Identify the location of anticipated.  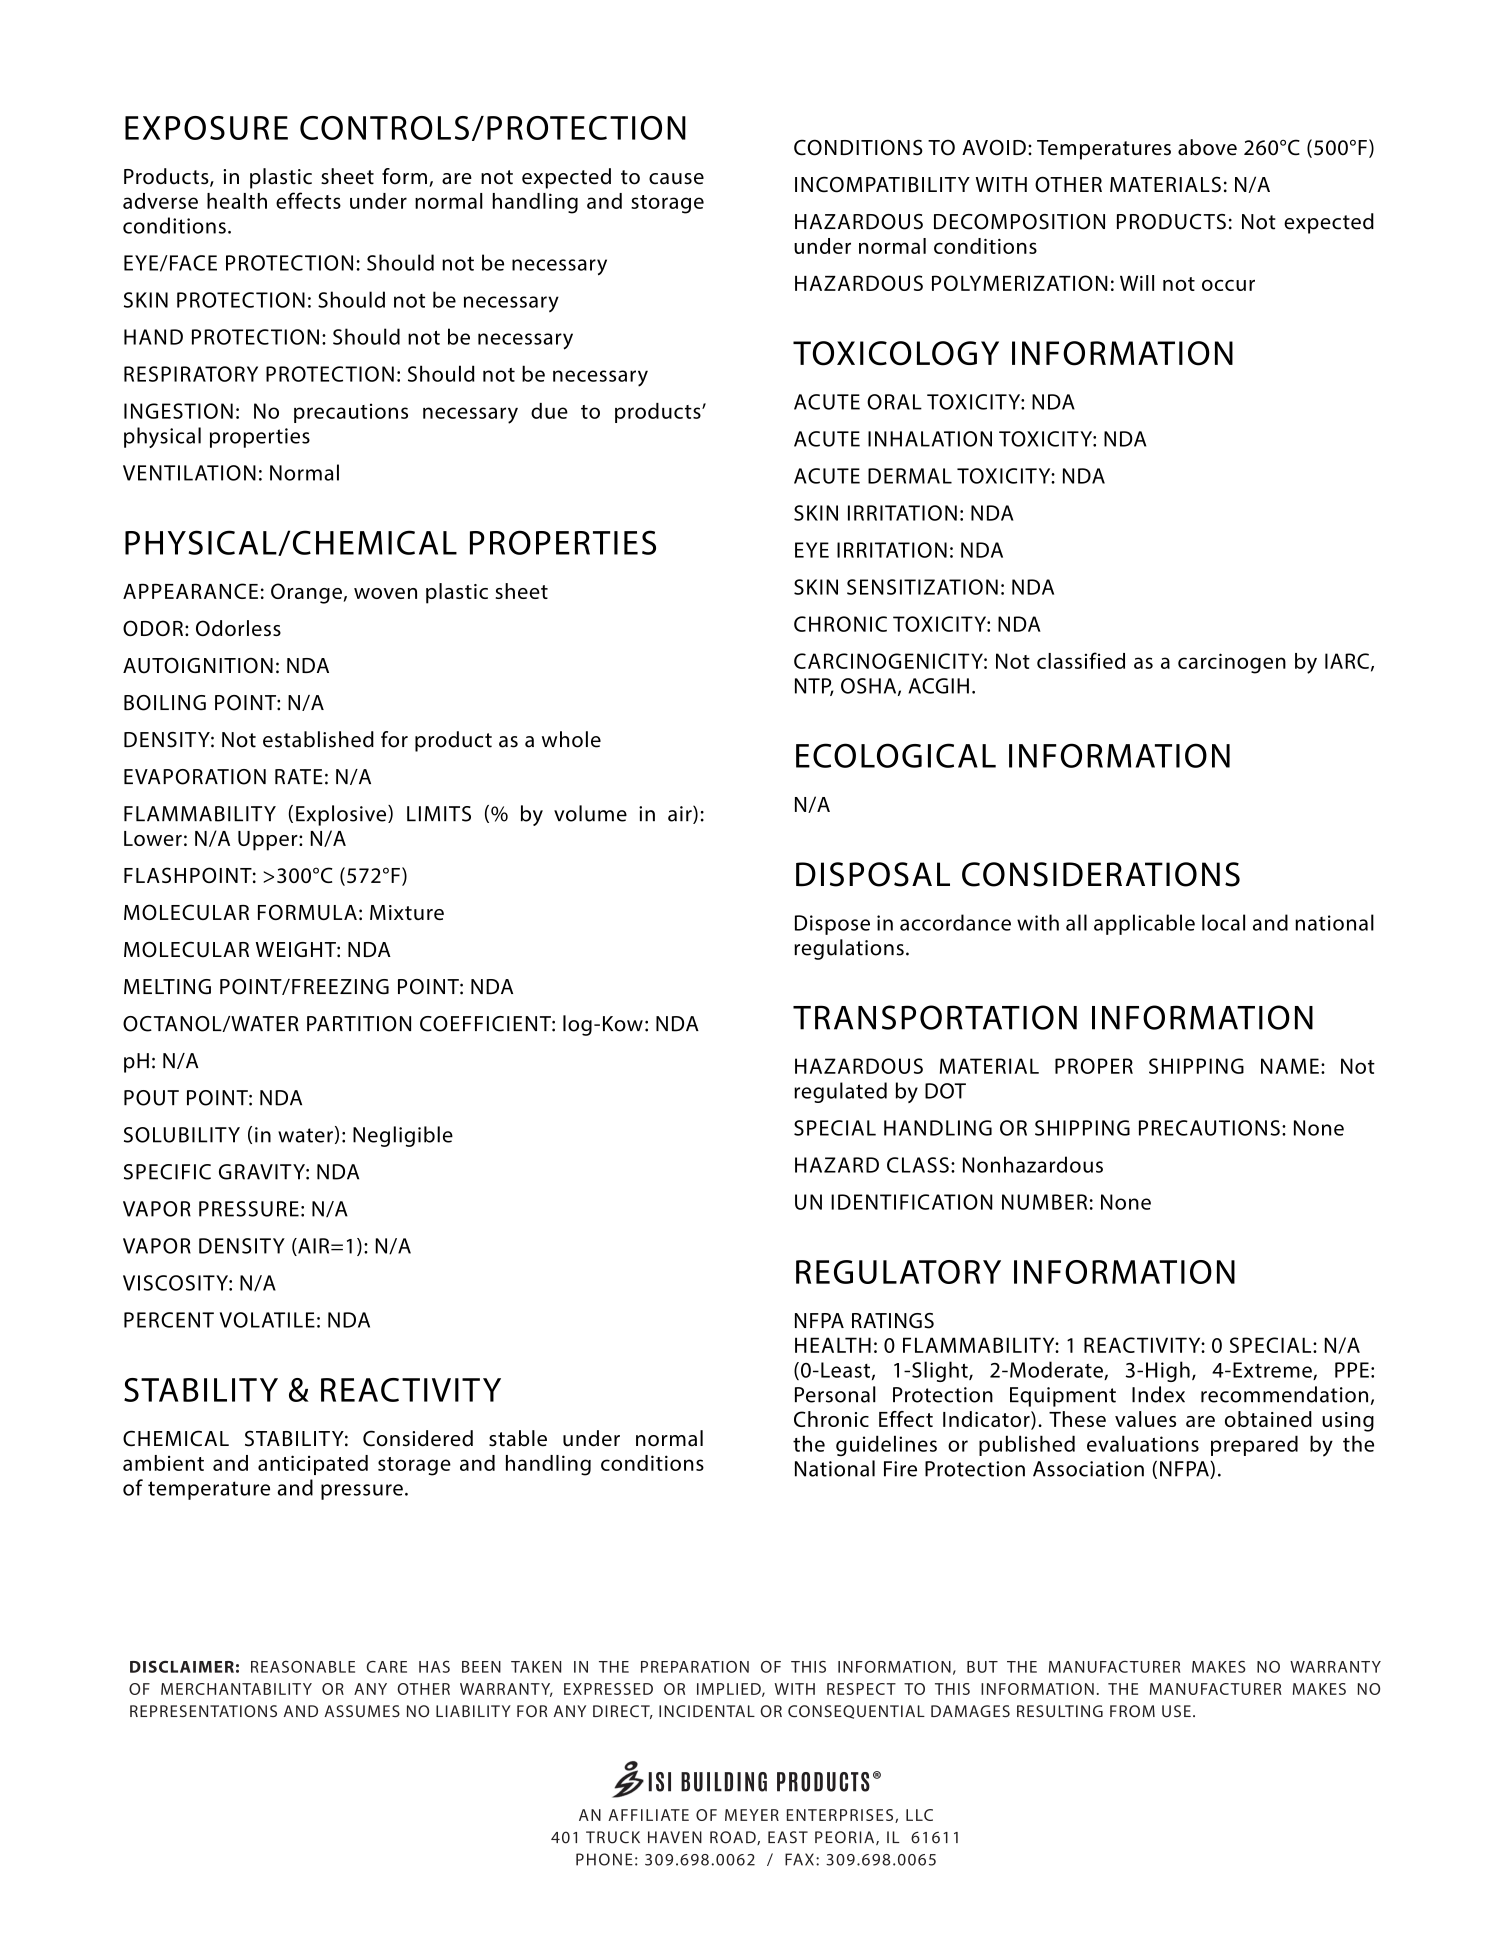
(313, 1465).
